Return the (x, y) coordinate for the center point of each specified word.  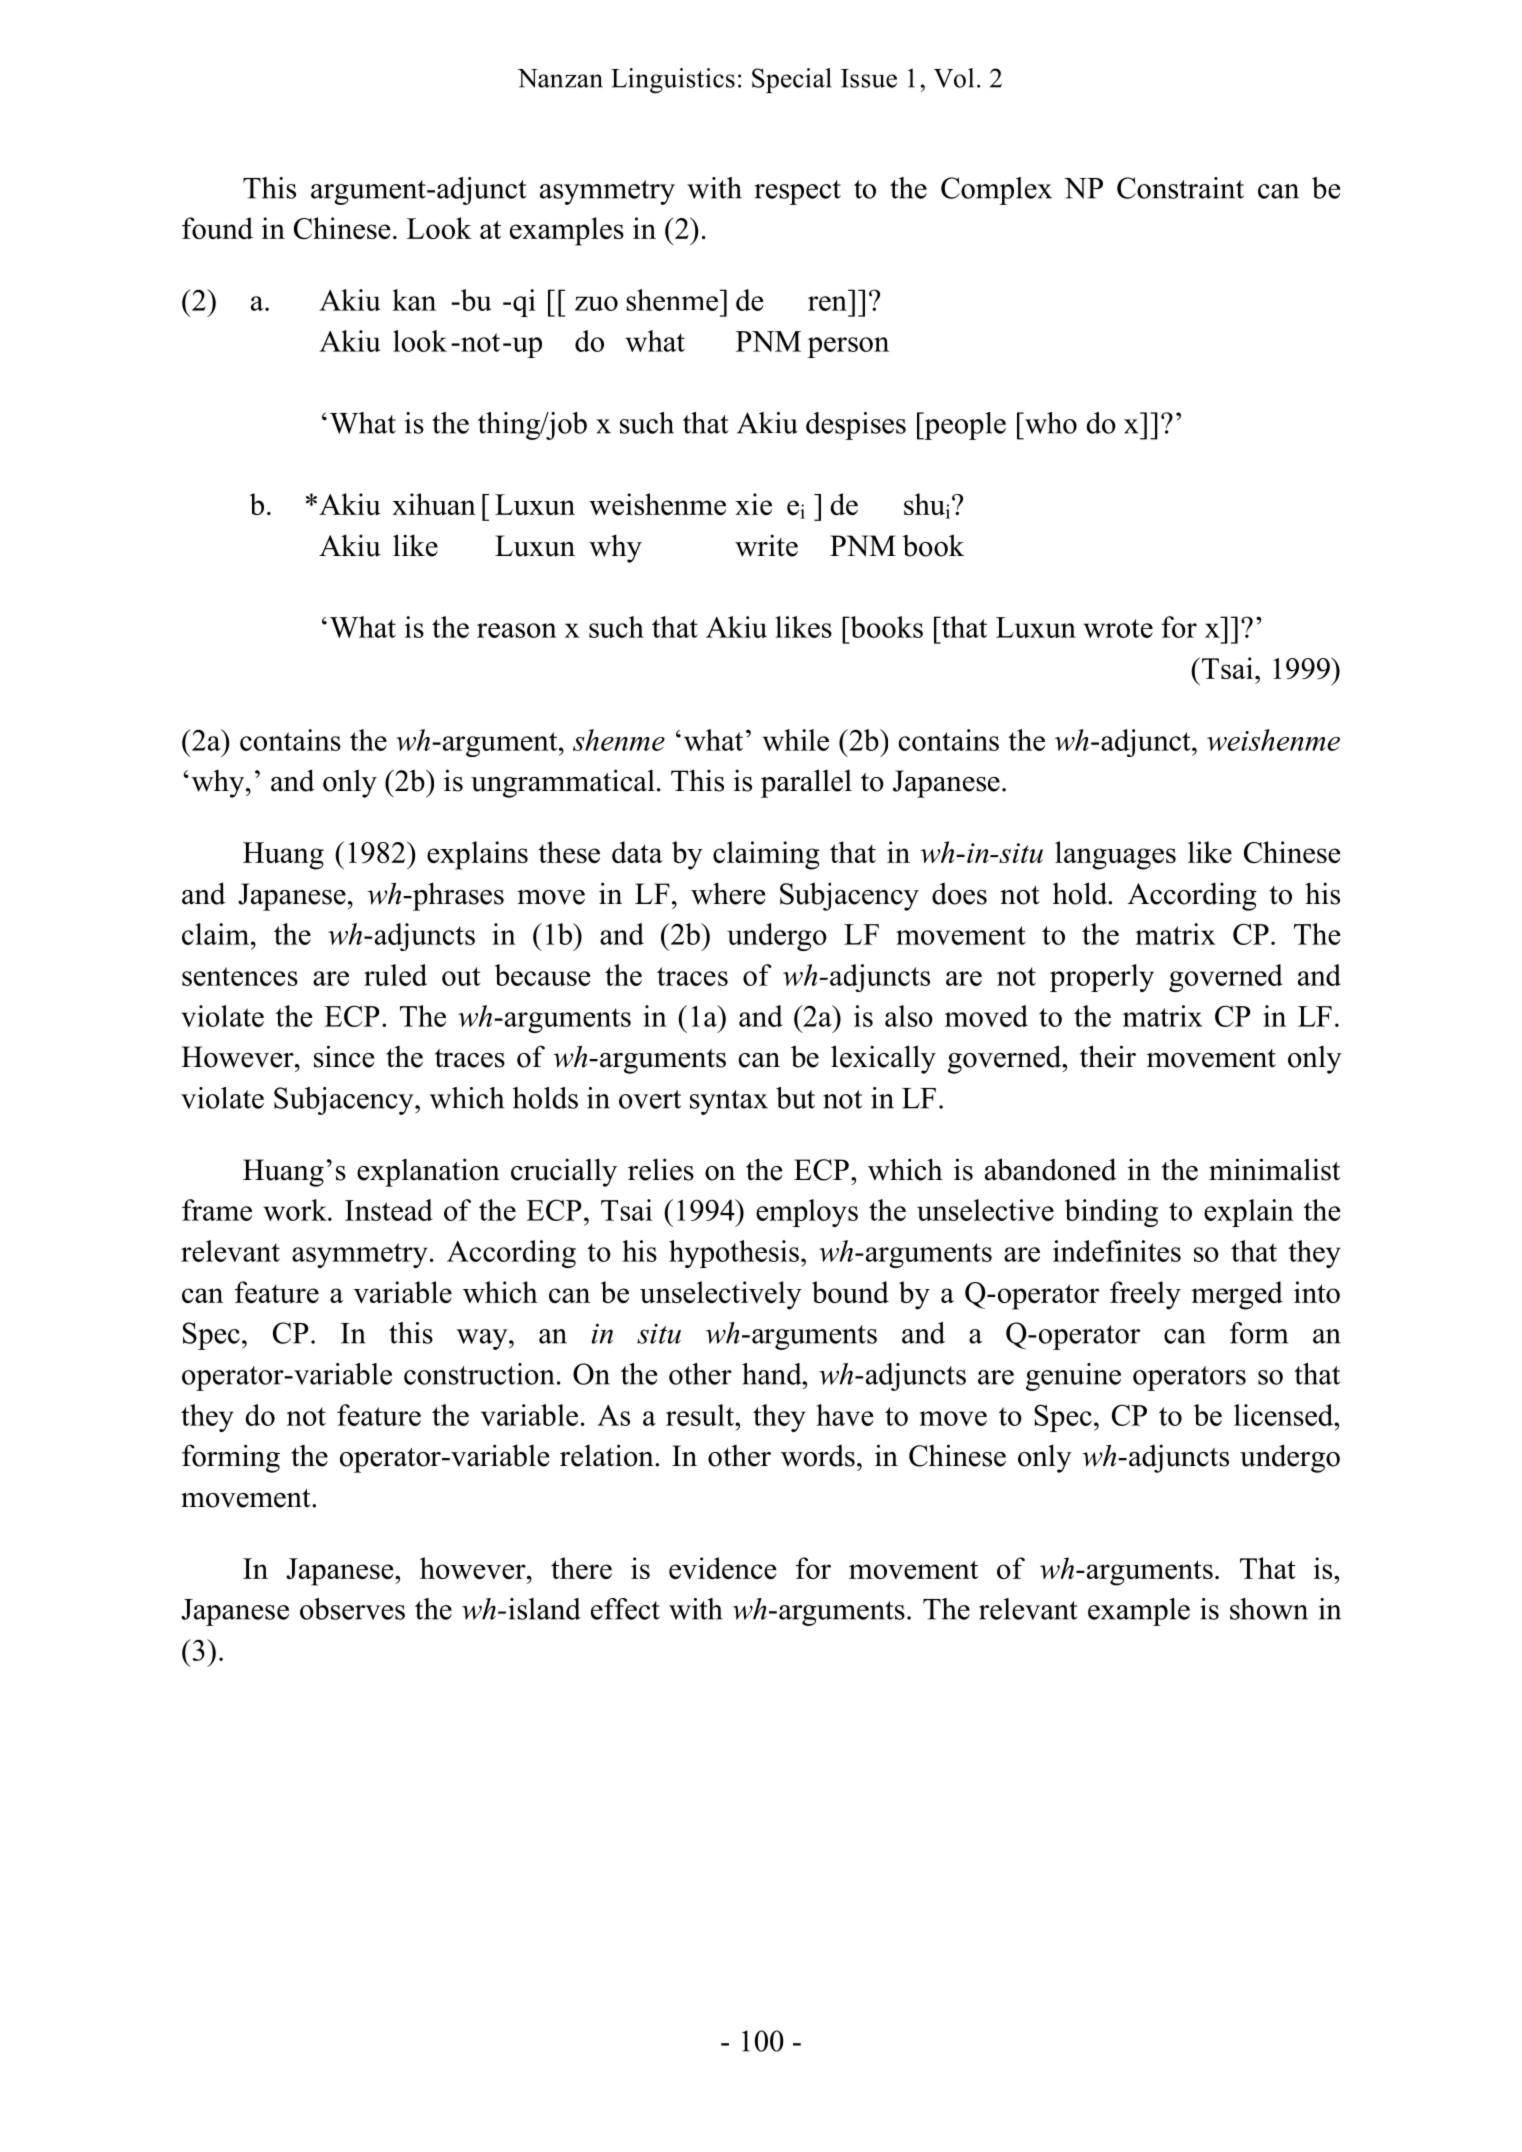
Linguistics (673, 80)
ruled (395, 975)
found (217, 228)
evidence (723, 1568)
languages (1115, 855)
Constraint (1180, 188)
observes (352, 1609)
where (728, 893)
